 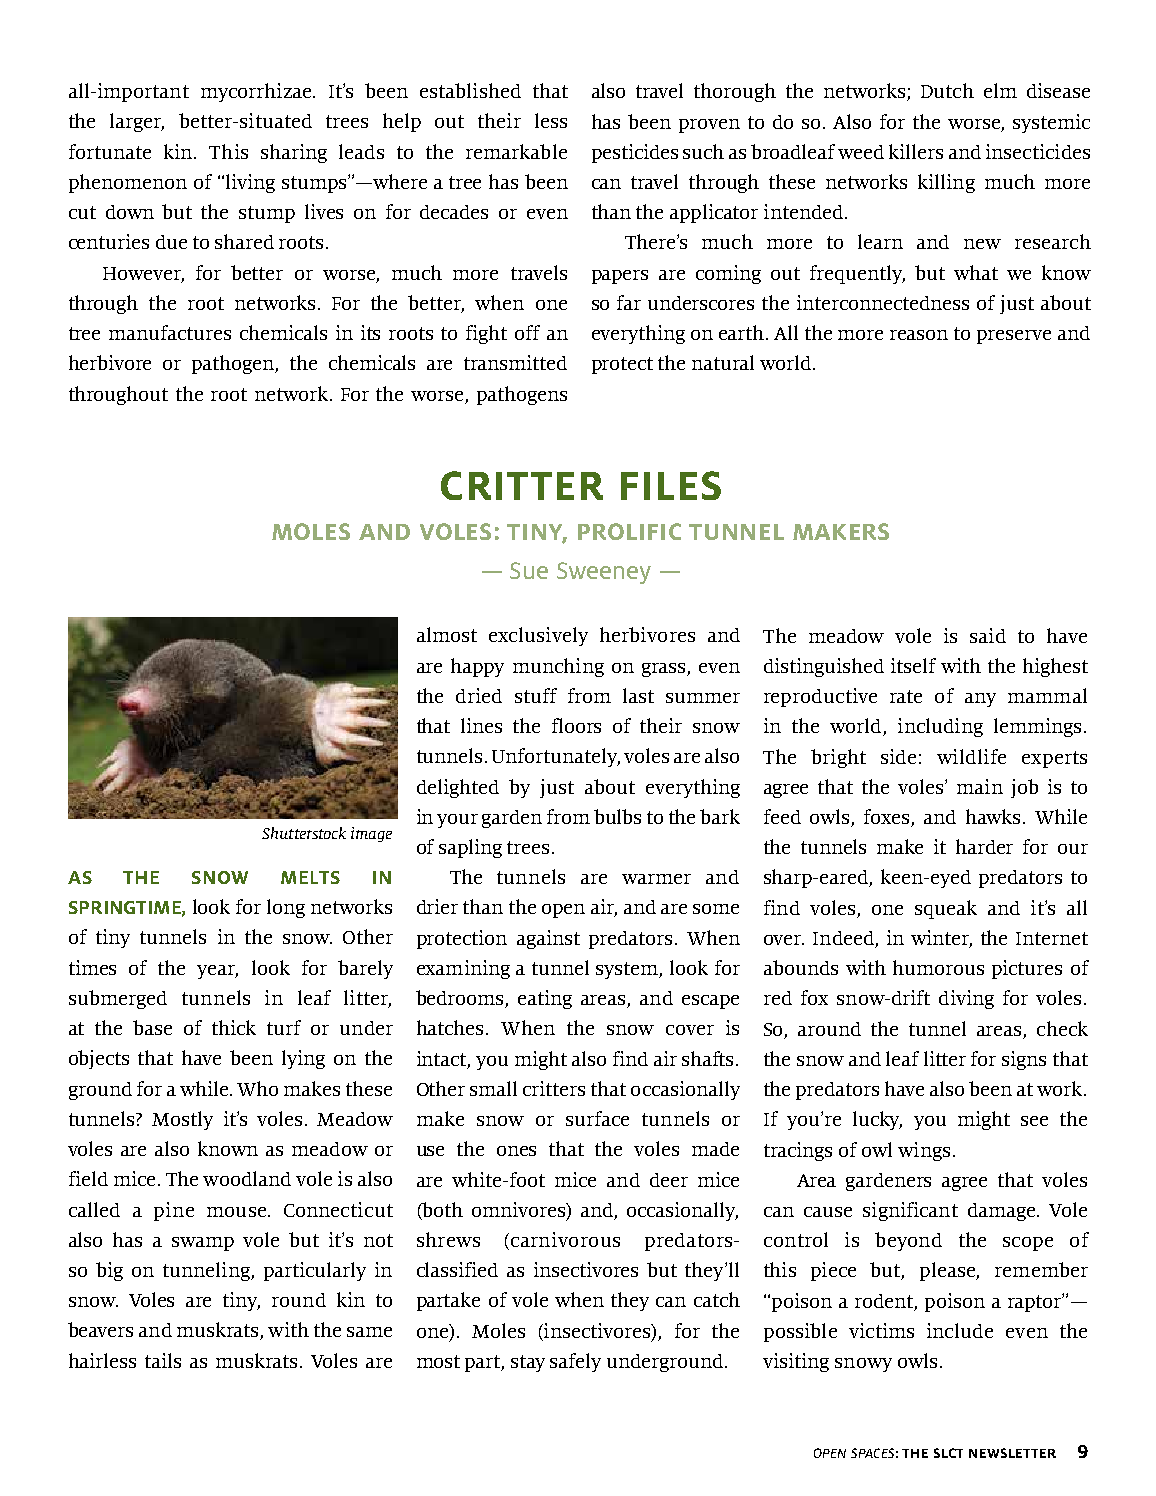 What do you see at coordinates (575, 1362) in the screenshot?
I see `safely` at bounding box center [575, 1362].
